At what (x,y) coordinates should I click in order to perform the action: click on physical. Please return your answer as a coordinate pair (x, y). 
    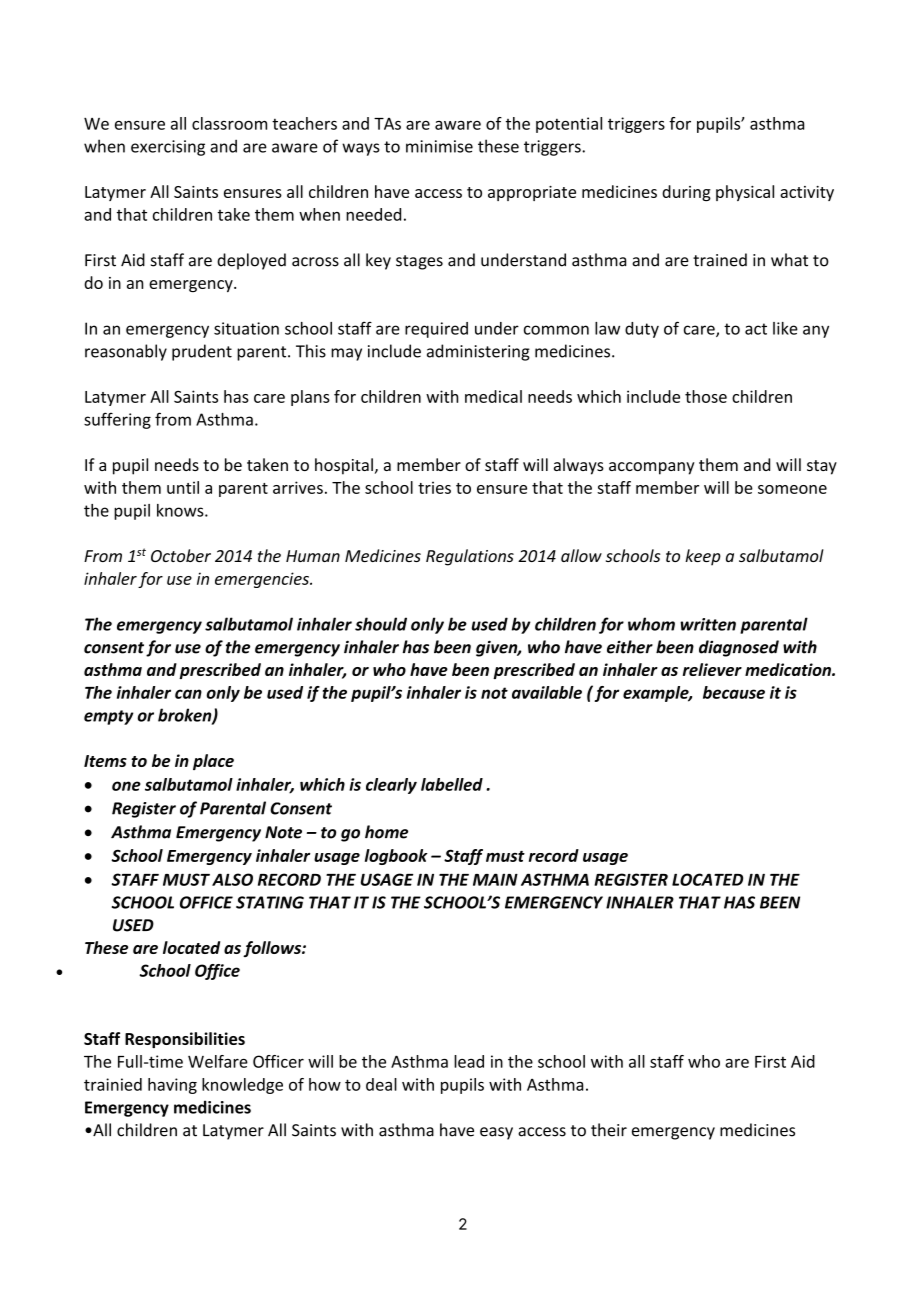
    Looking at the image, I should click on (745, 193).
